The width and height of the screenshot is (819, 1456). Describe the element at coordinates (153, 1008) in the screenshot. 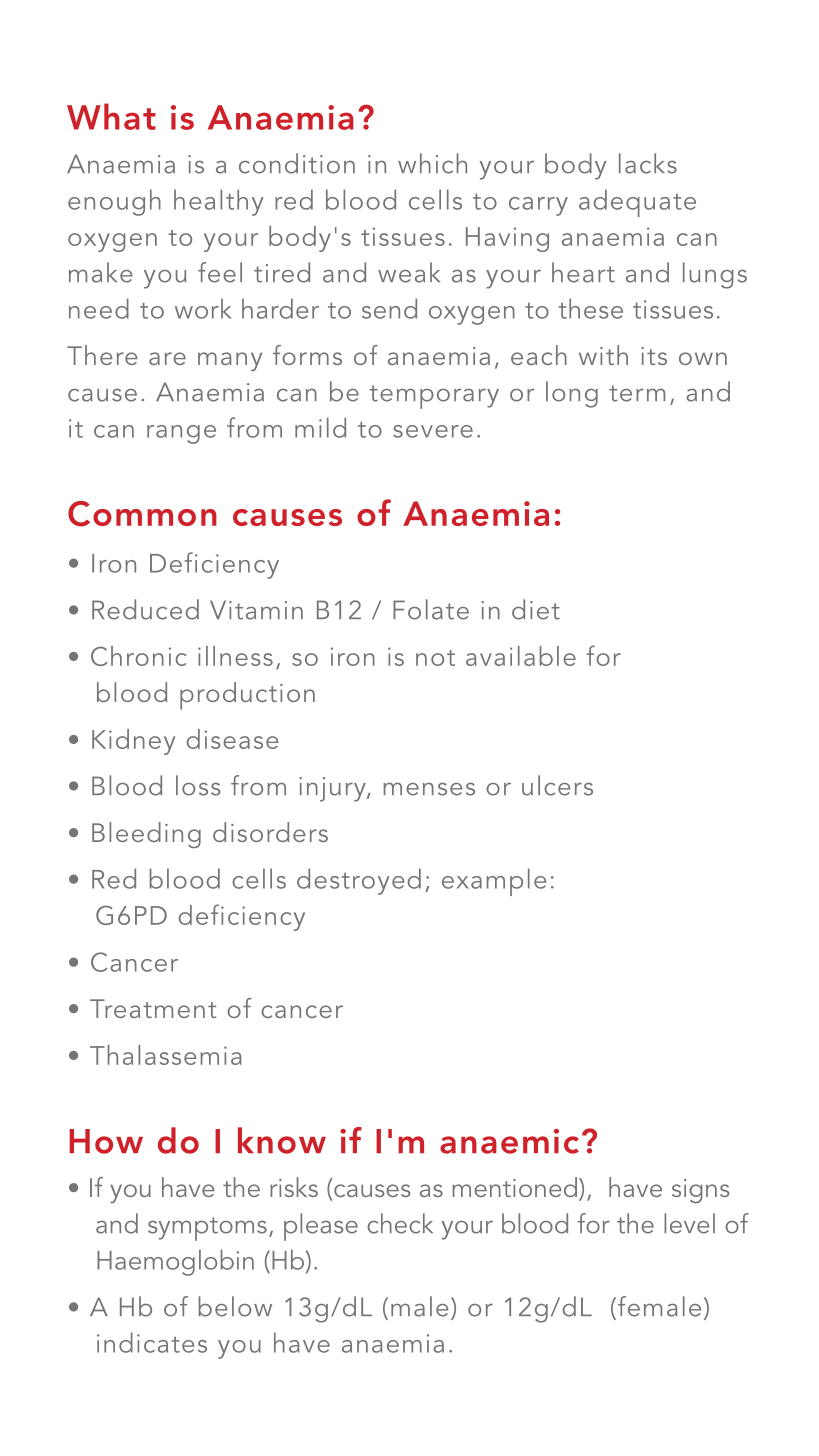

I see `Treatment` at that location.
